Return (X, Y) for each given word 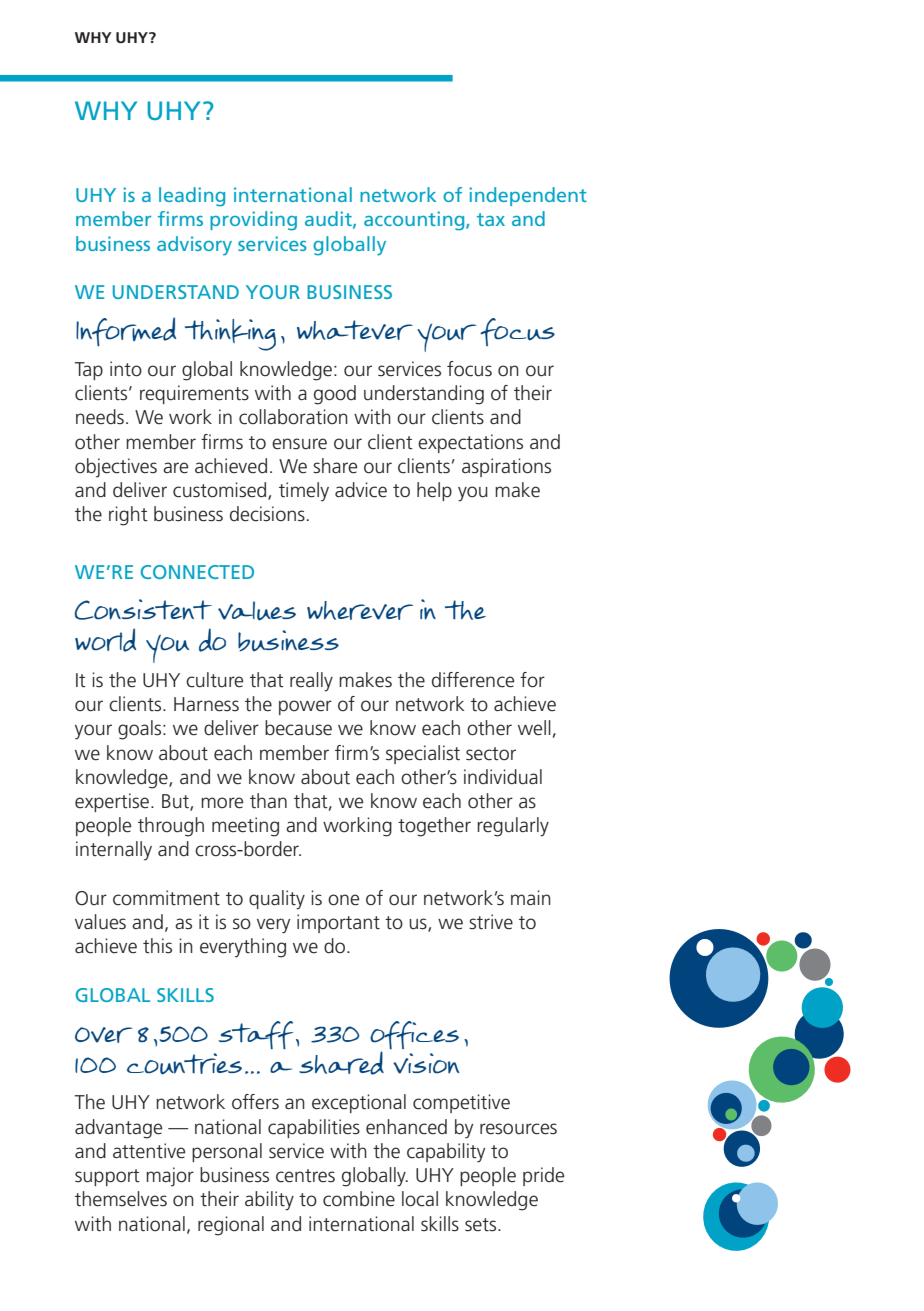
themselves (121, 1199)
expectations (470, 443)
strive (491, 922)
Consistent (143, 609)
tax (491, 219)
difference (473, 680)
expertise (112, 802)
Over (104, 1035)
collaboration (293, 417)
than (268, 801)
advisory (194, 246)
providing (253, 221)
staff (256, 1035)
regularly (513, 827)
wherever (360, 610)
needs (100, 417)
